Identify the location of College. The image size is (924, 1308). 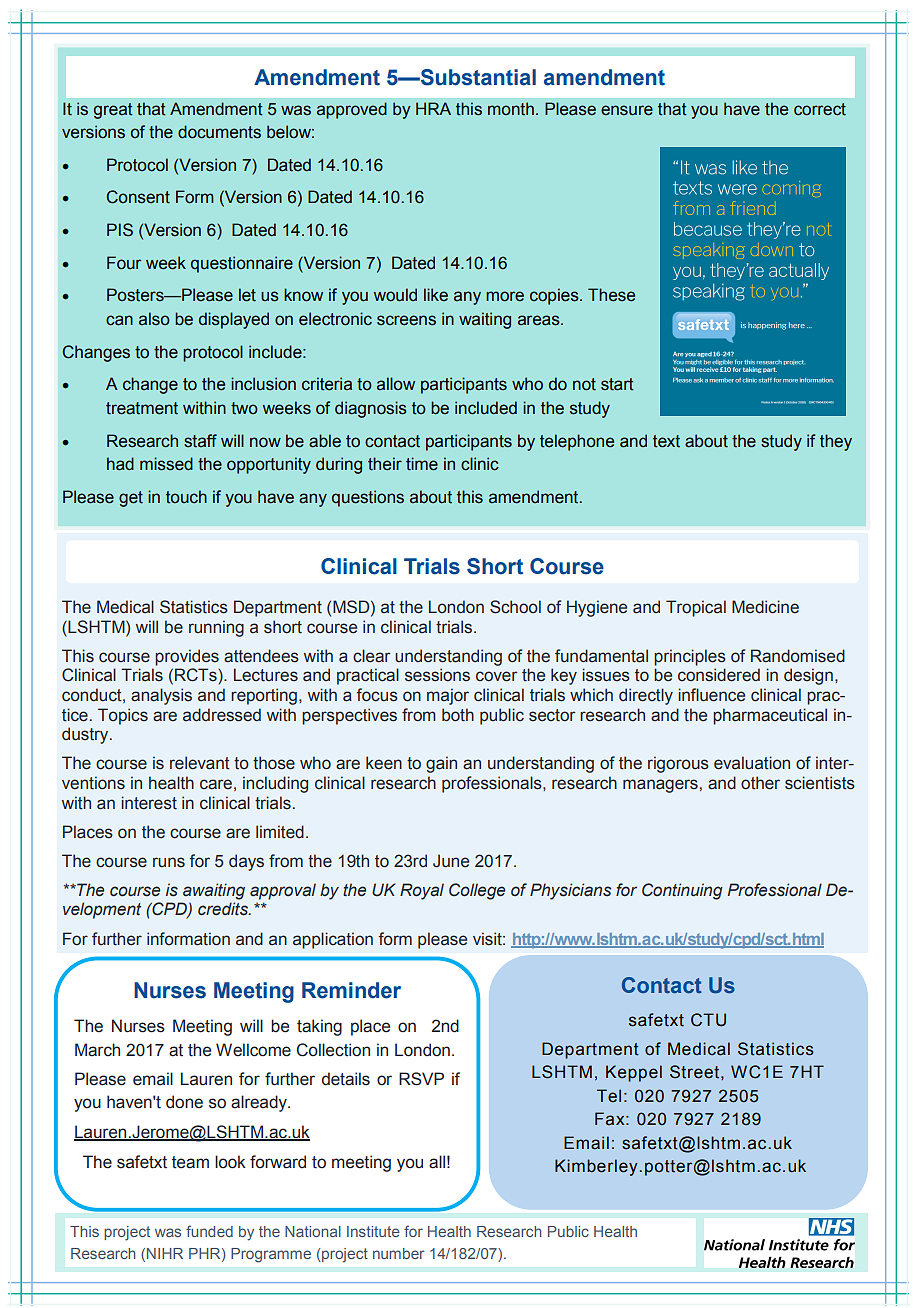
(477, 891).
